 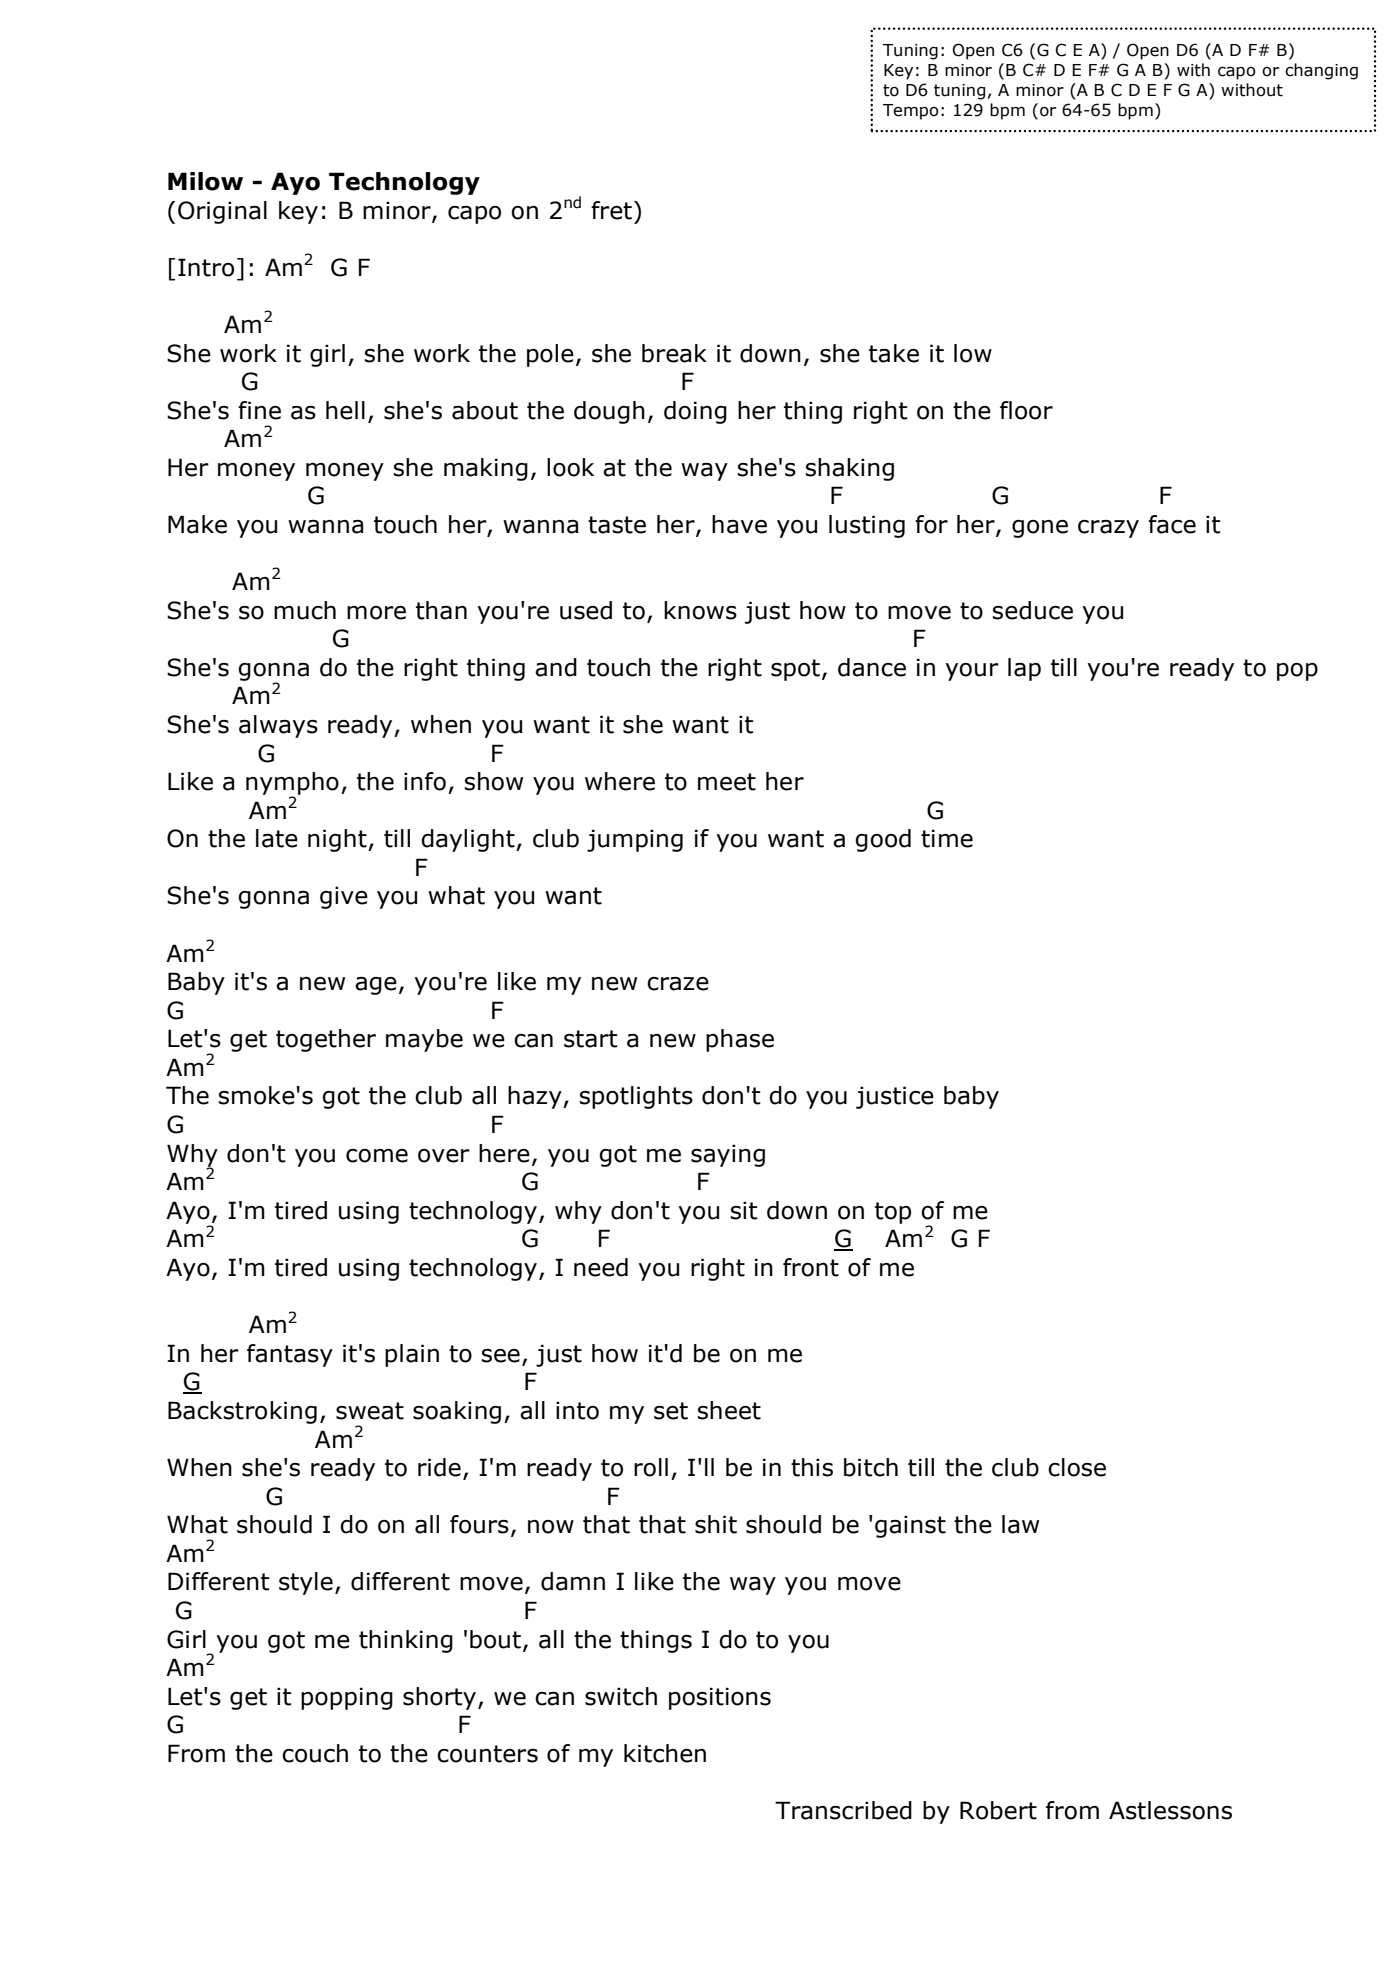 What do you see at coordinates (344, 897) in the screenshot?
I see `give` at bounding box center [344, 897].
